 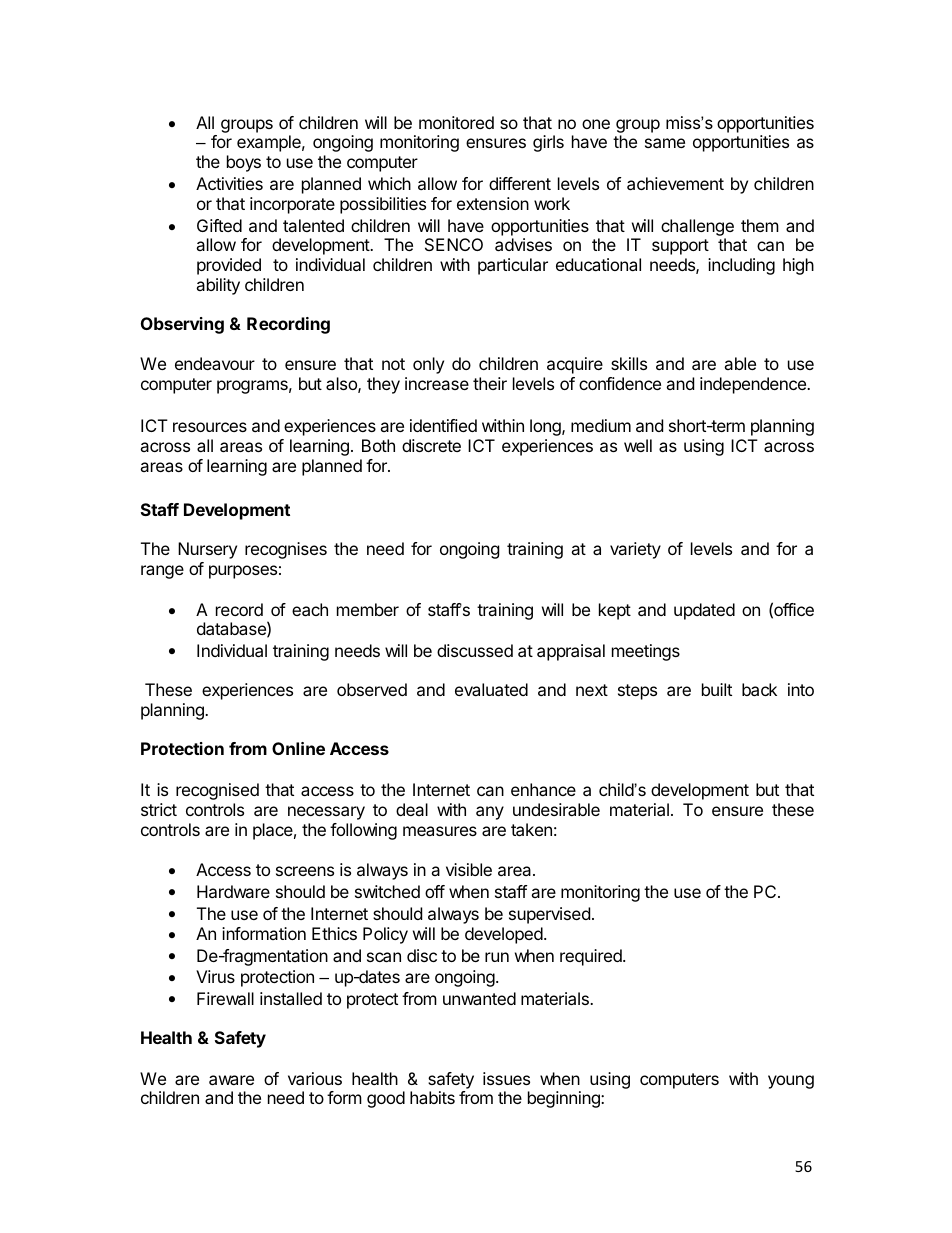 I want to click on monitored, so click(x=456, y=122).
